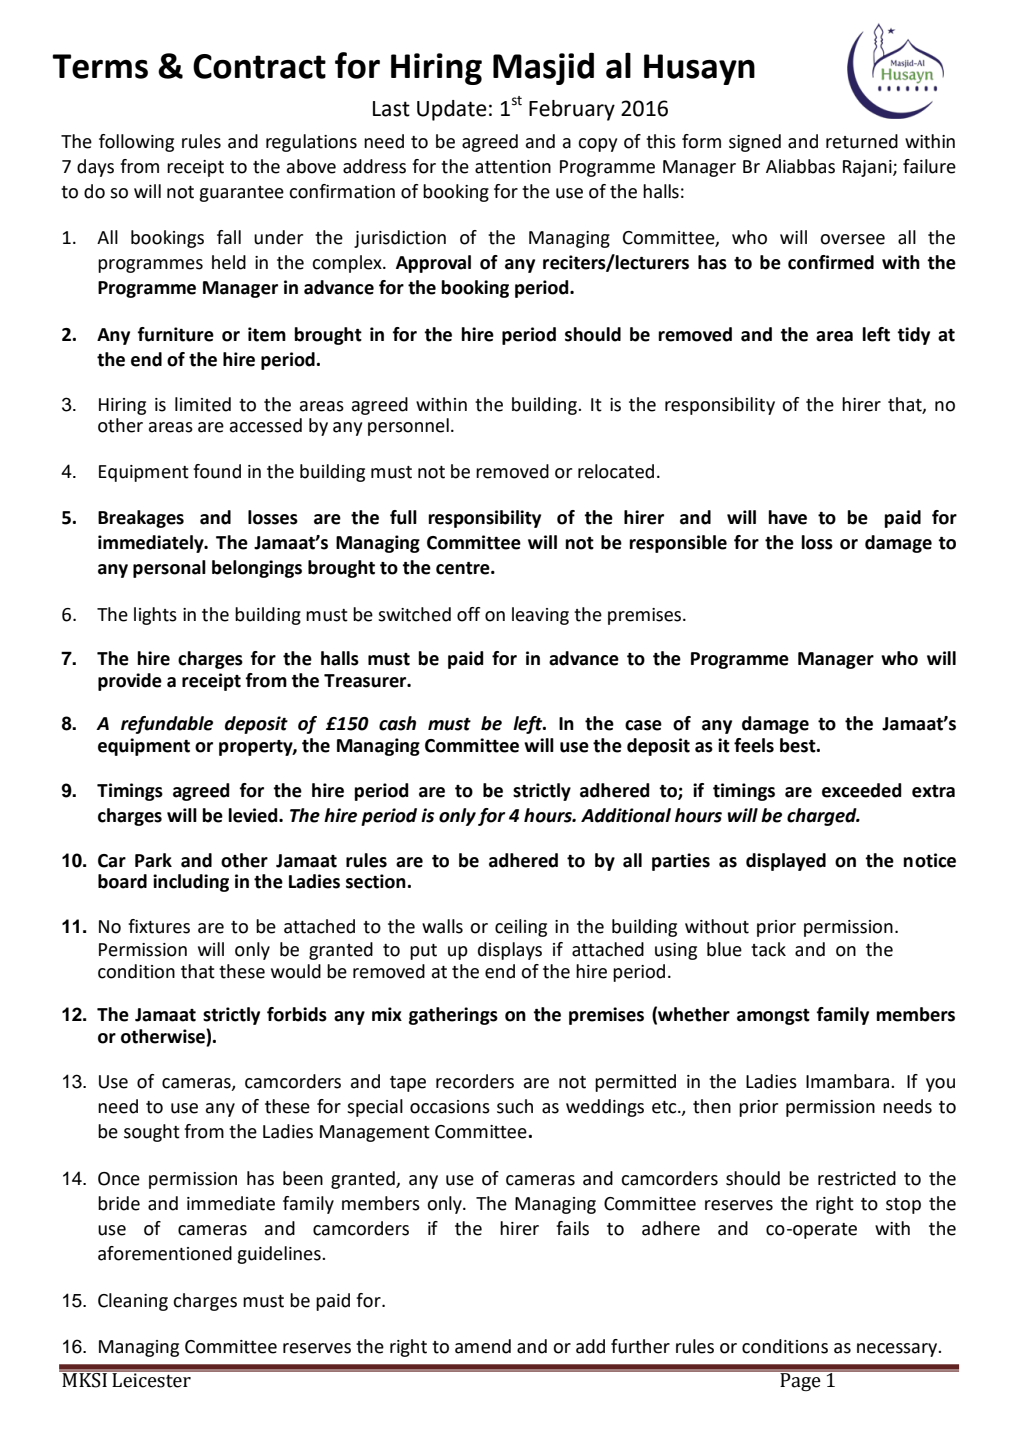 The height and width of the screenshot is (1439, 1018). I want to click on amend, so click(483, 1346).
